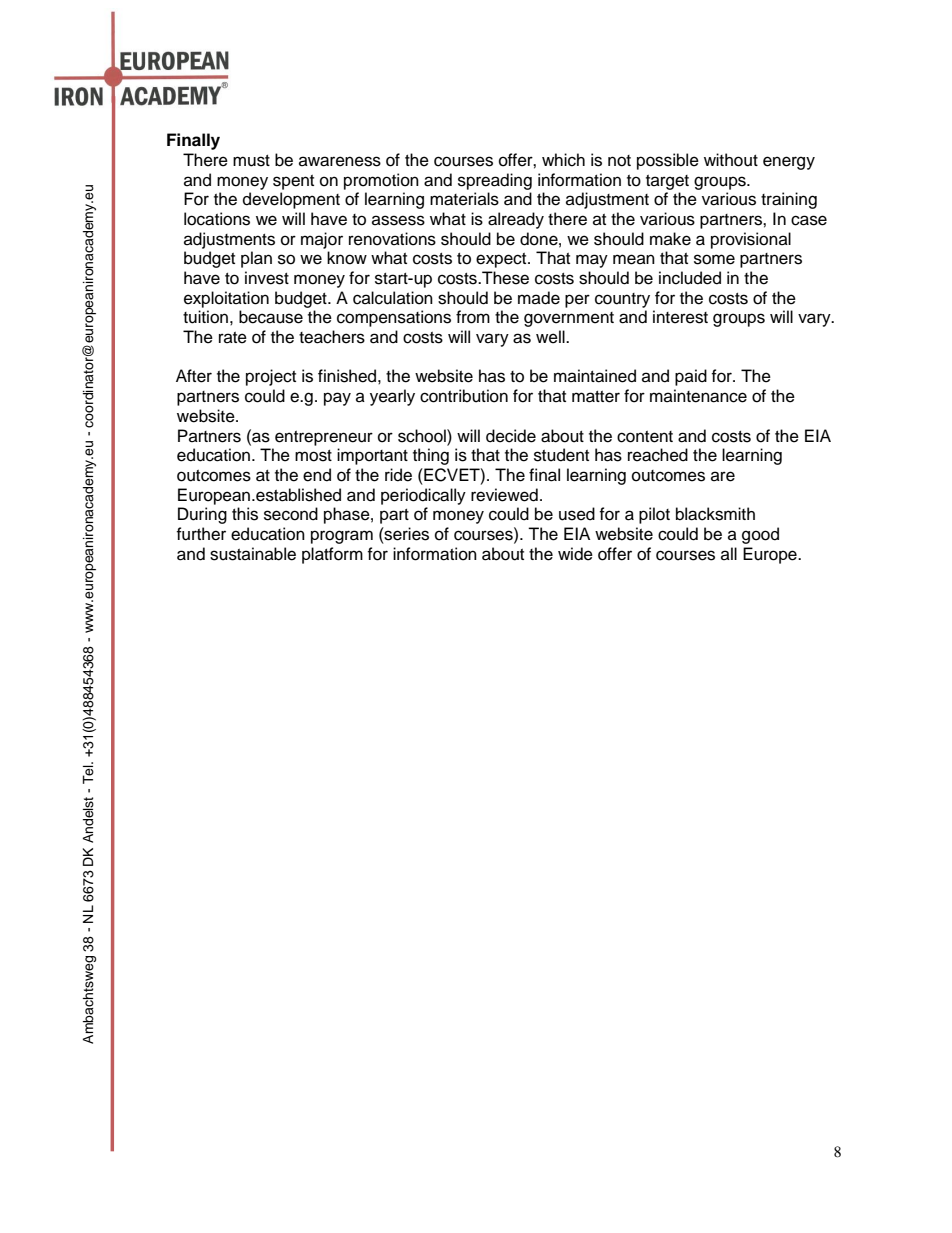  What do you see at coordinates (253, 554) in the image?
I see `sustainable` at bounding box center [253, 554].
